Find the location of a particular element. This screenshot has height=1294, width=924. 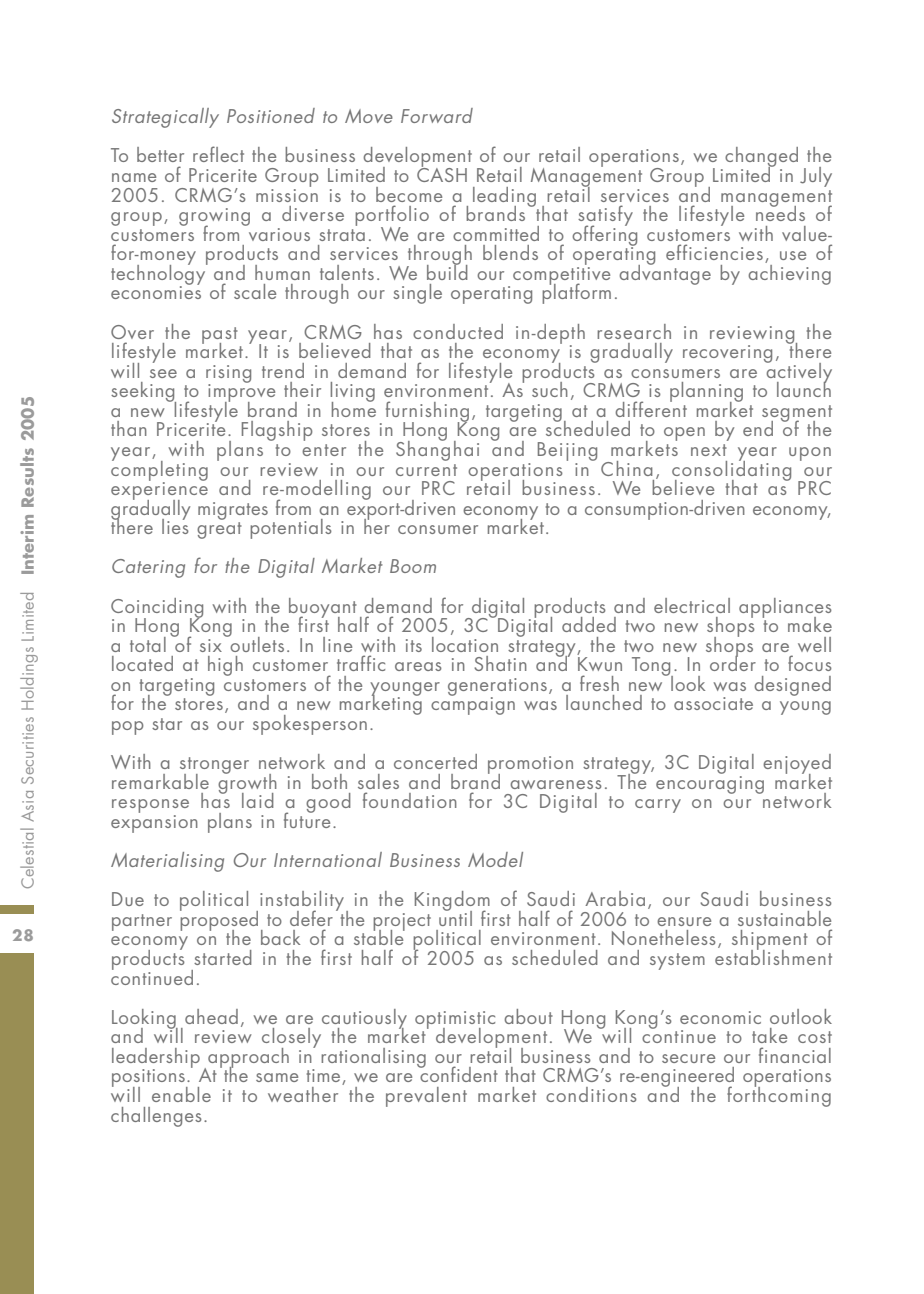

enable is located at coordinates (181, 1094).
